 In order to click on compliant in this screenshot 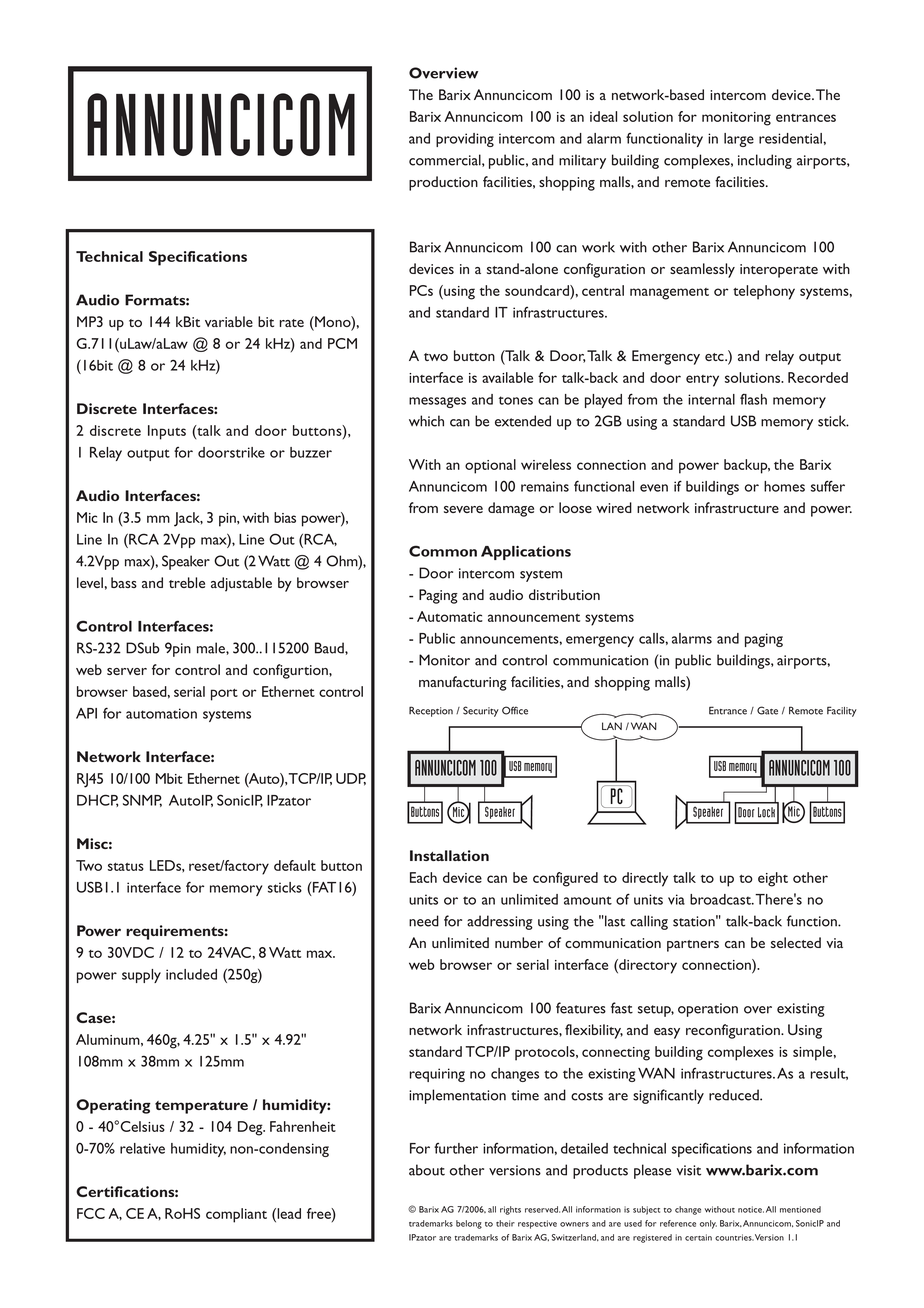, I will do `click(236, 1215)`.
